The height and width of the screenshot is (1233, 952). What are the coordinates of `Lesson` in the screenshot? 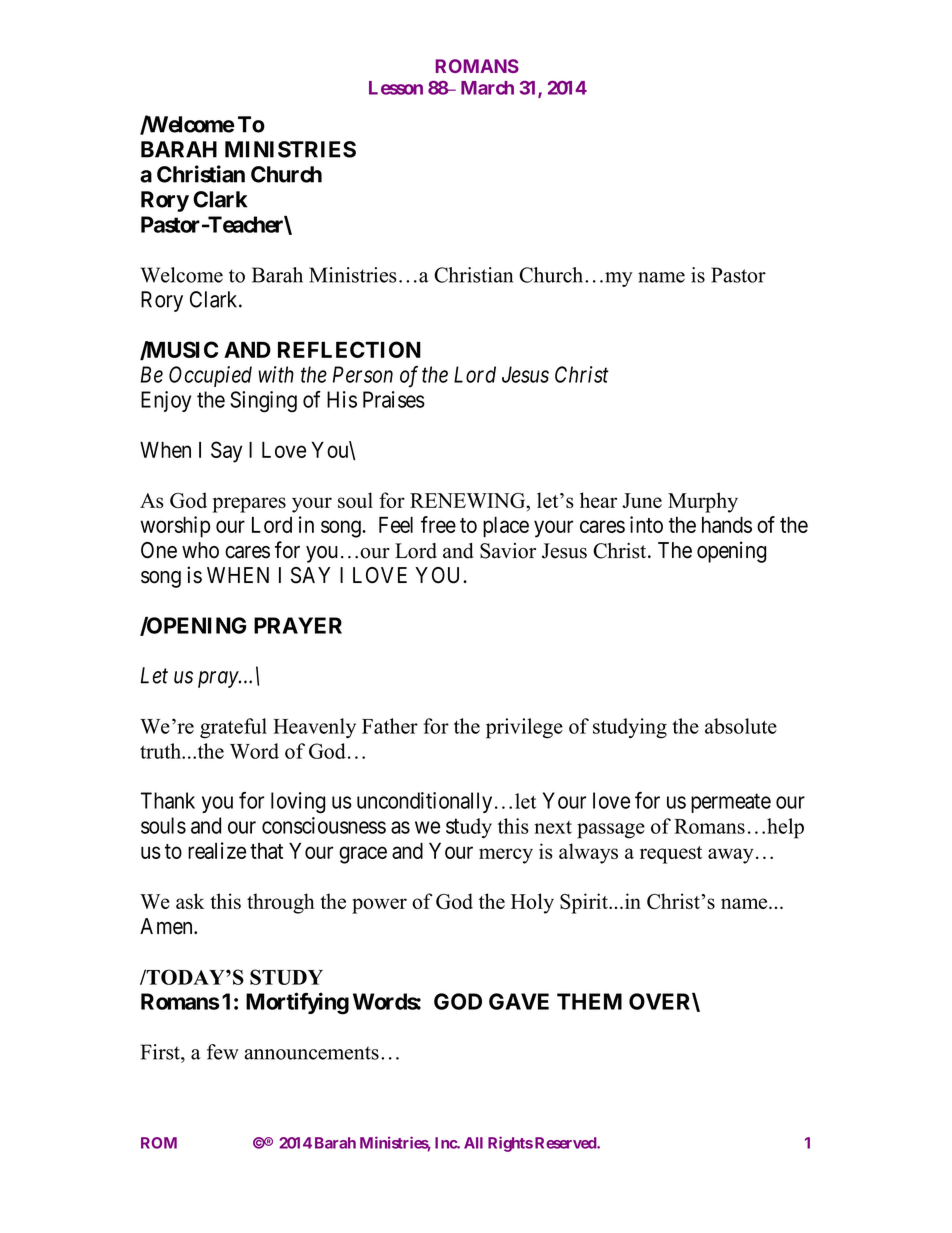 It's located at (396, 88).
